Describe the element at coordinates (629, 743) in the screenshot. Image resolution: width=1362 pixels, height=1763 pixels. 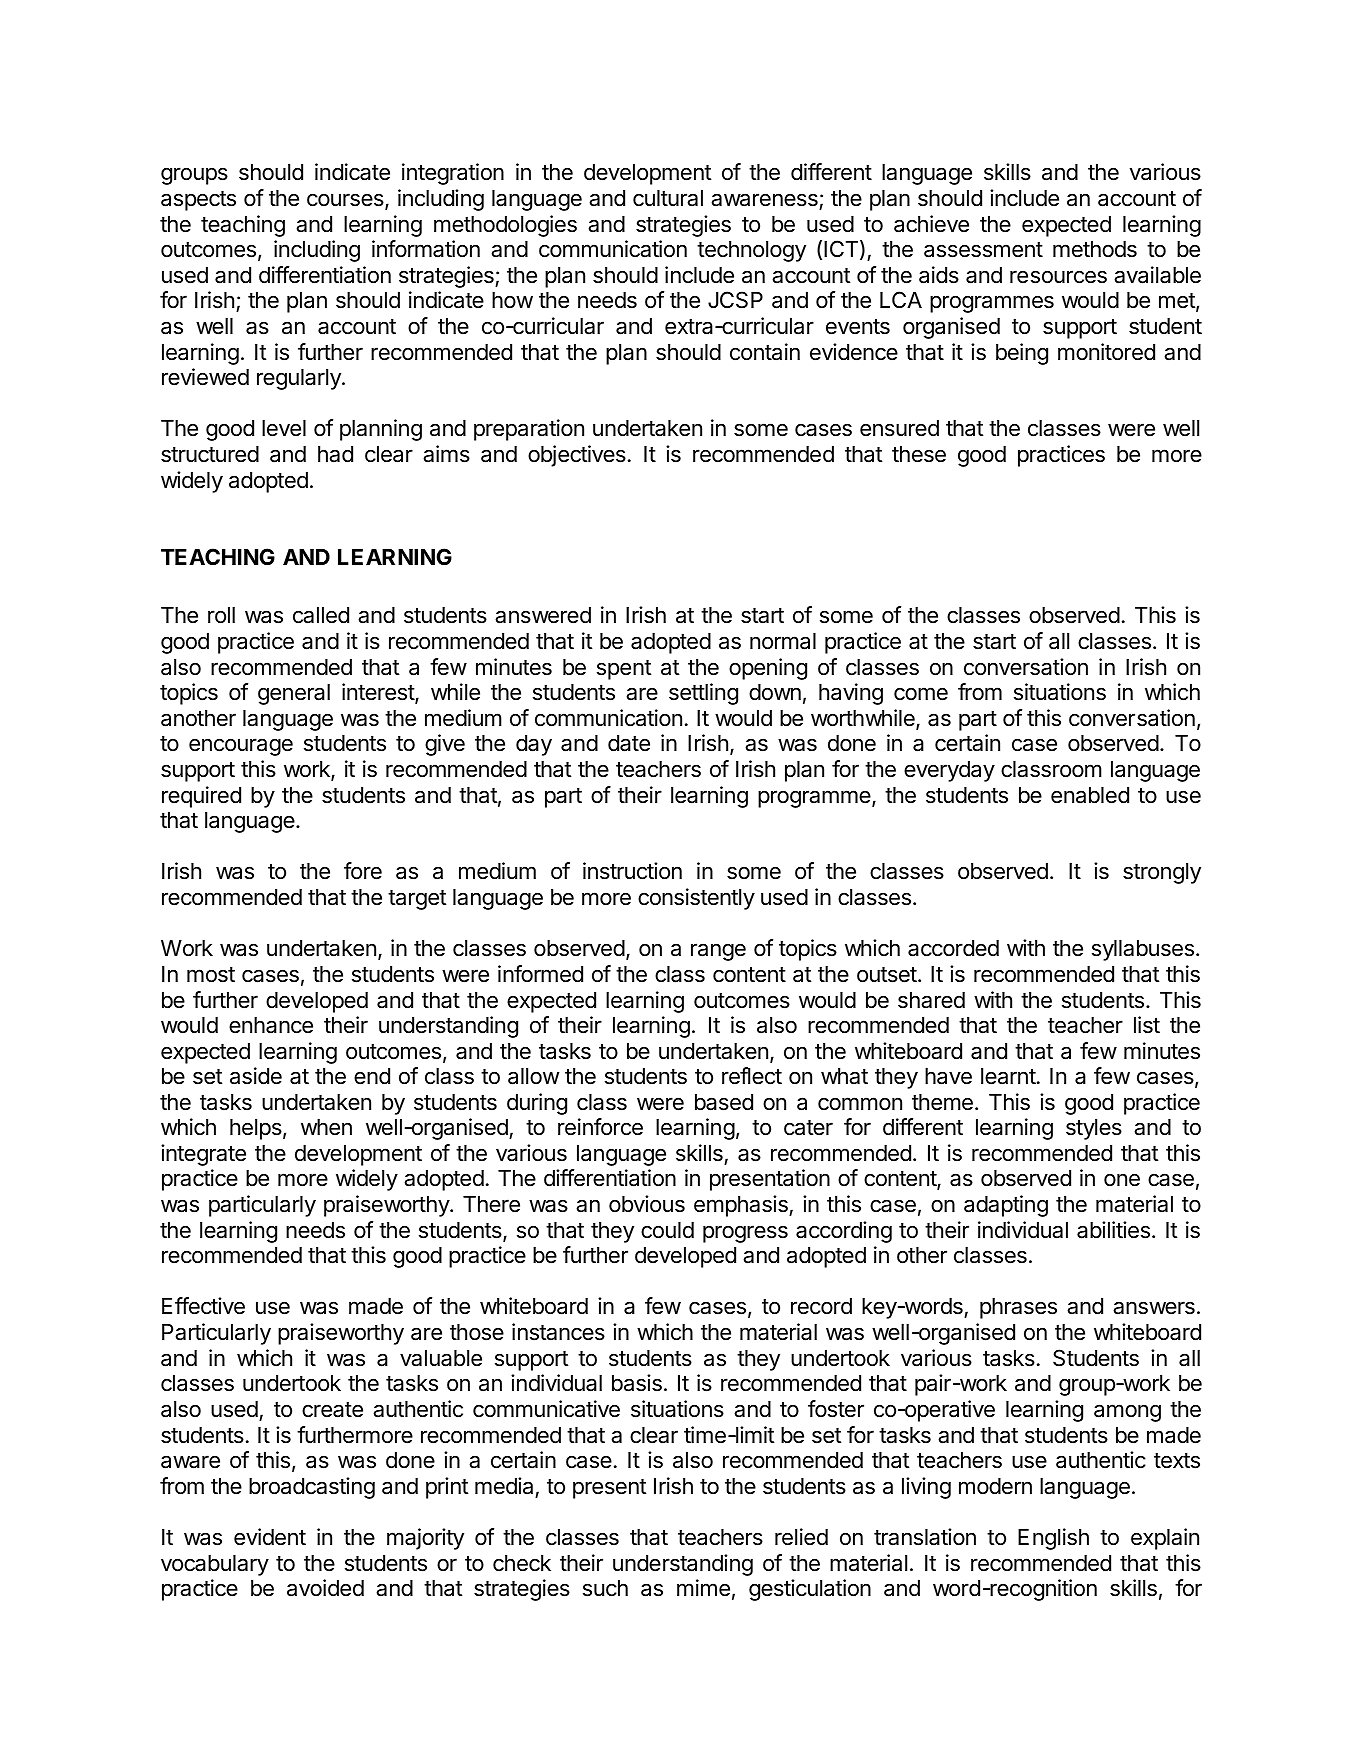
I see `date` at that location.
